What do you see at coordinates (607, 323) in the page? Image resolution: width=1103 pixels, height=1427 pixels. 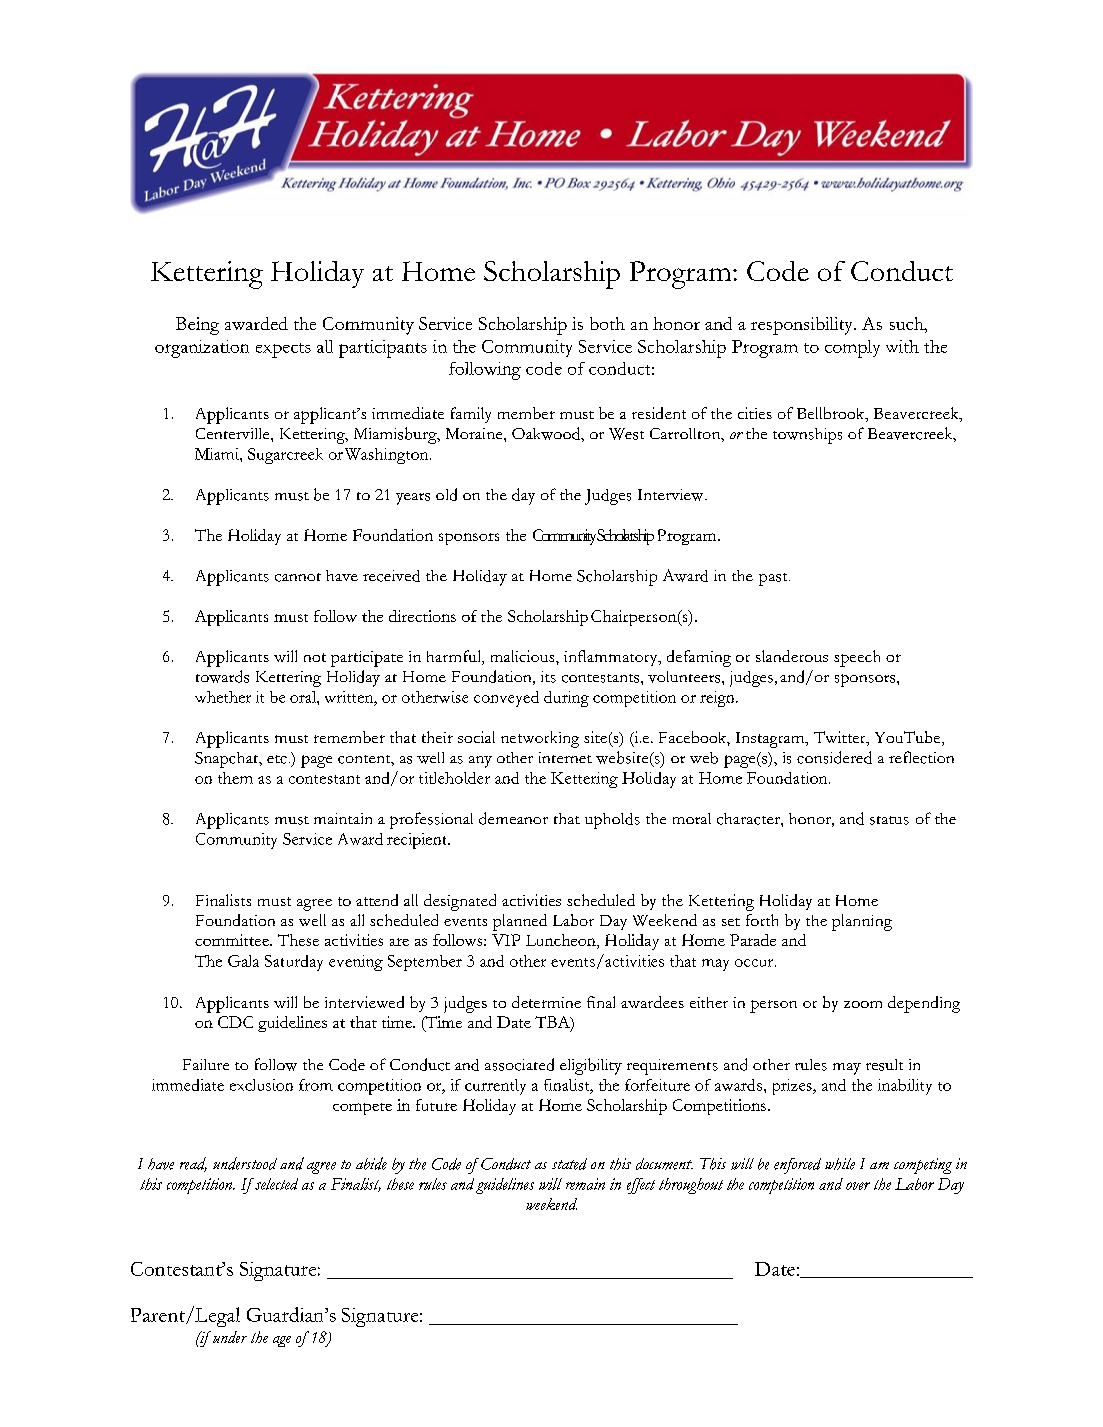 I see `both` at bounding box center [607, 323].
